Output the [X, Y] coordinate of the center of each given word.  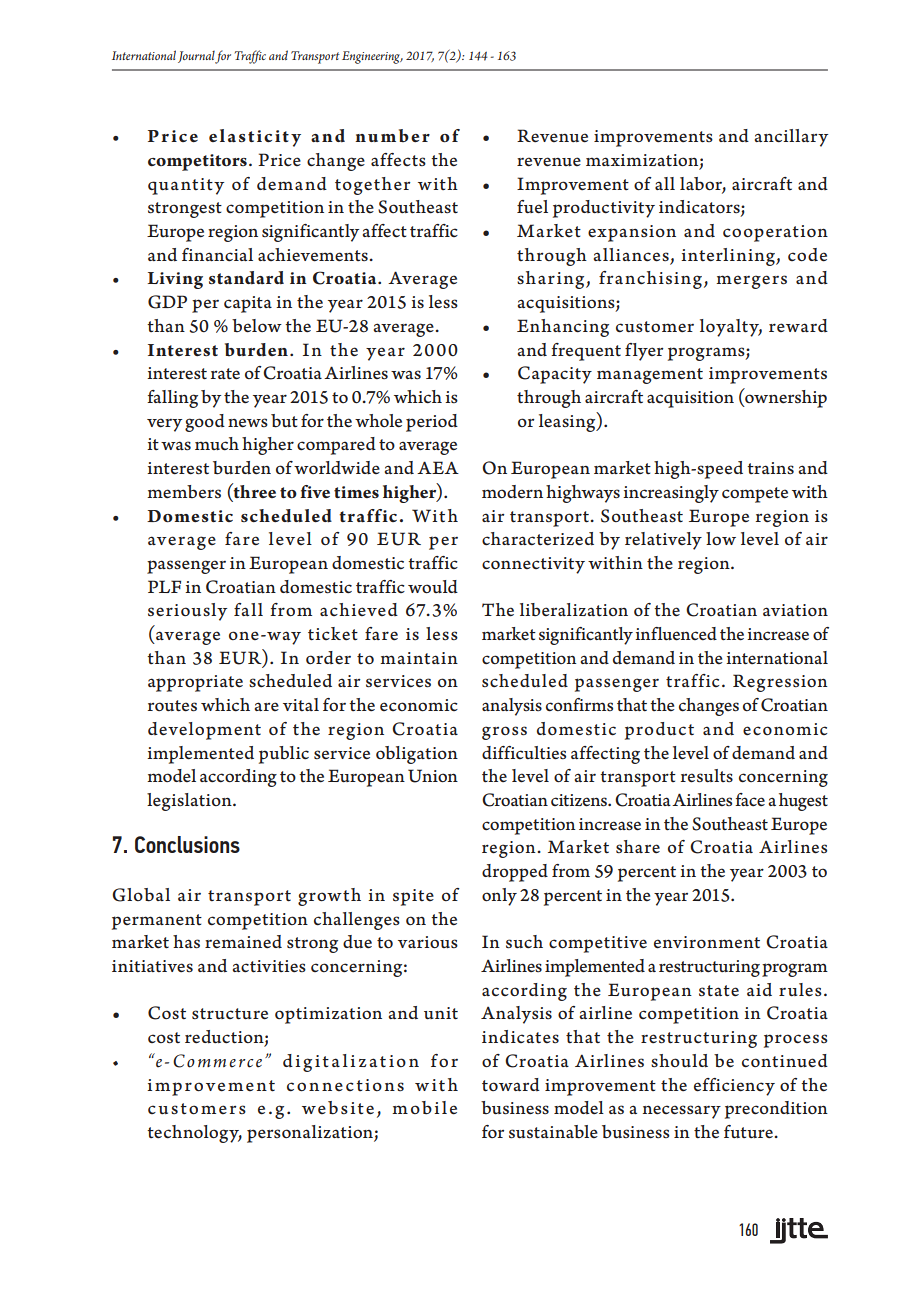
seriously [187, 612]
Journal [197, 57]
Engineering [372, 57]
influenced [676, 634]
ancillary [791, 138]
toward [511, 1085]
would [433, 587]
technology [194, 1134]
